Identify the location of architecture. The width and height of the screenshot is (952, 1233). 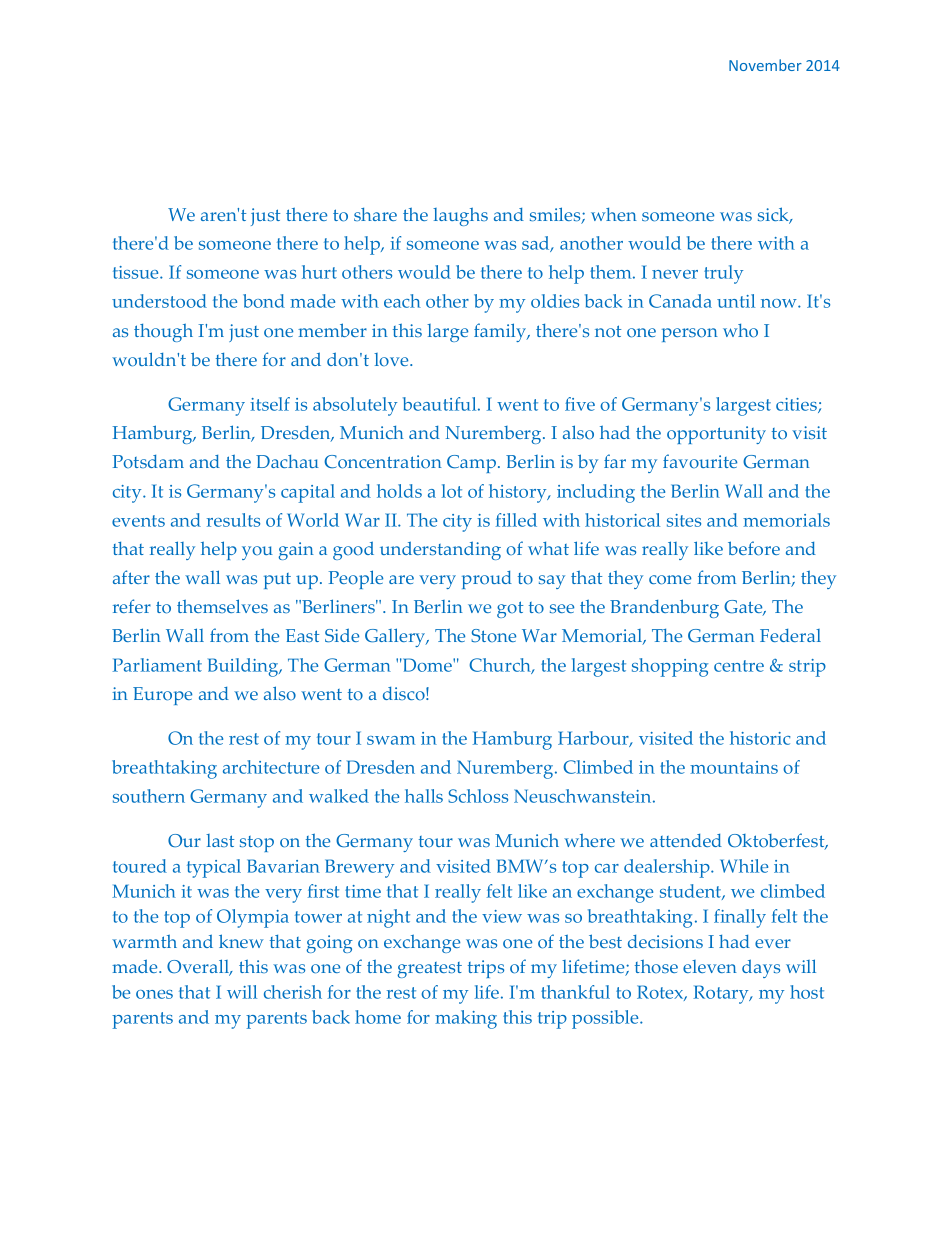
(271, 767).
